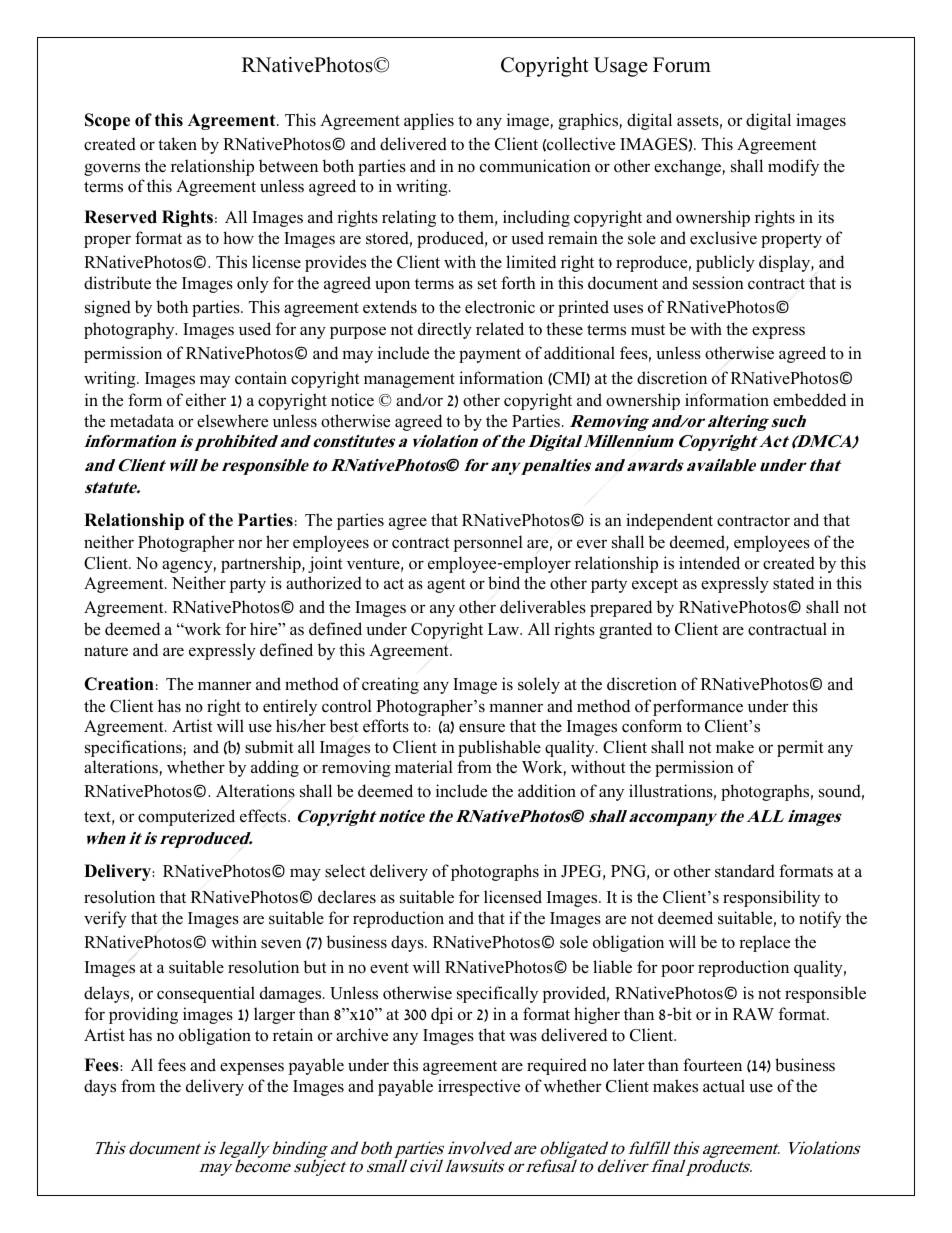 Image resolution: width=952 pixels, height=1233 pixels. What do you see at coordinates (745, 871) in the screenshot?
I see `standard` at bounding box center [745, 871].
